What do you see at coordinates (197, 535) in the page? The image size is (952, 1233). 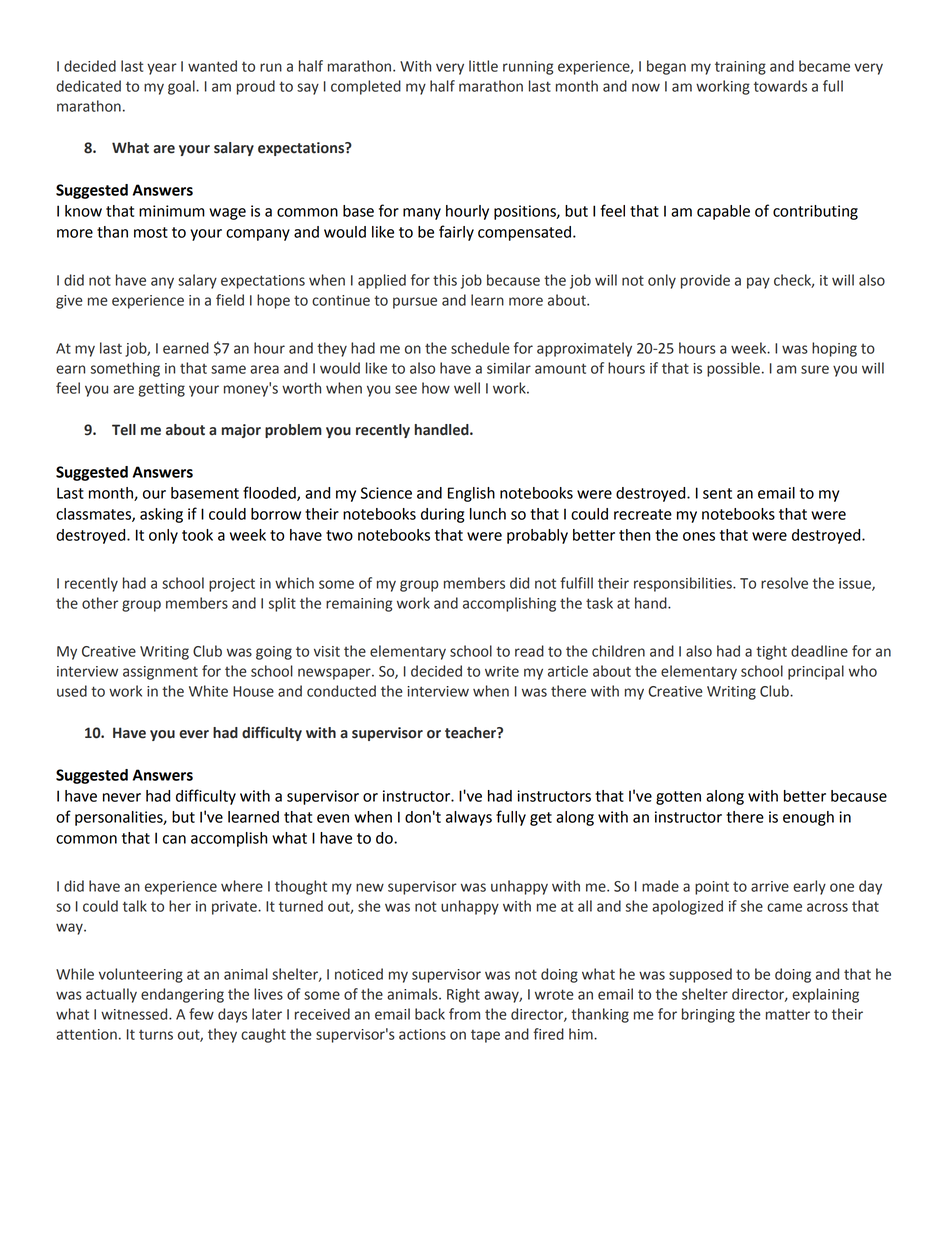 I see `took` at bounding box center [197, 535].
